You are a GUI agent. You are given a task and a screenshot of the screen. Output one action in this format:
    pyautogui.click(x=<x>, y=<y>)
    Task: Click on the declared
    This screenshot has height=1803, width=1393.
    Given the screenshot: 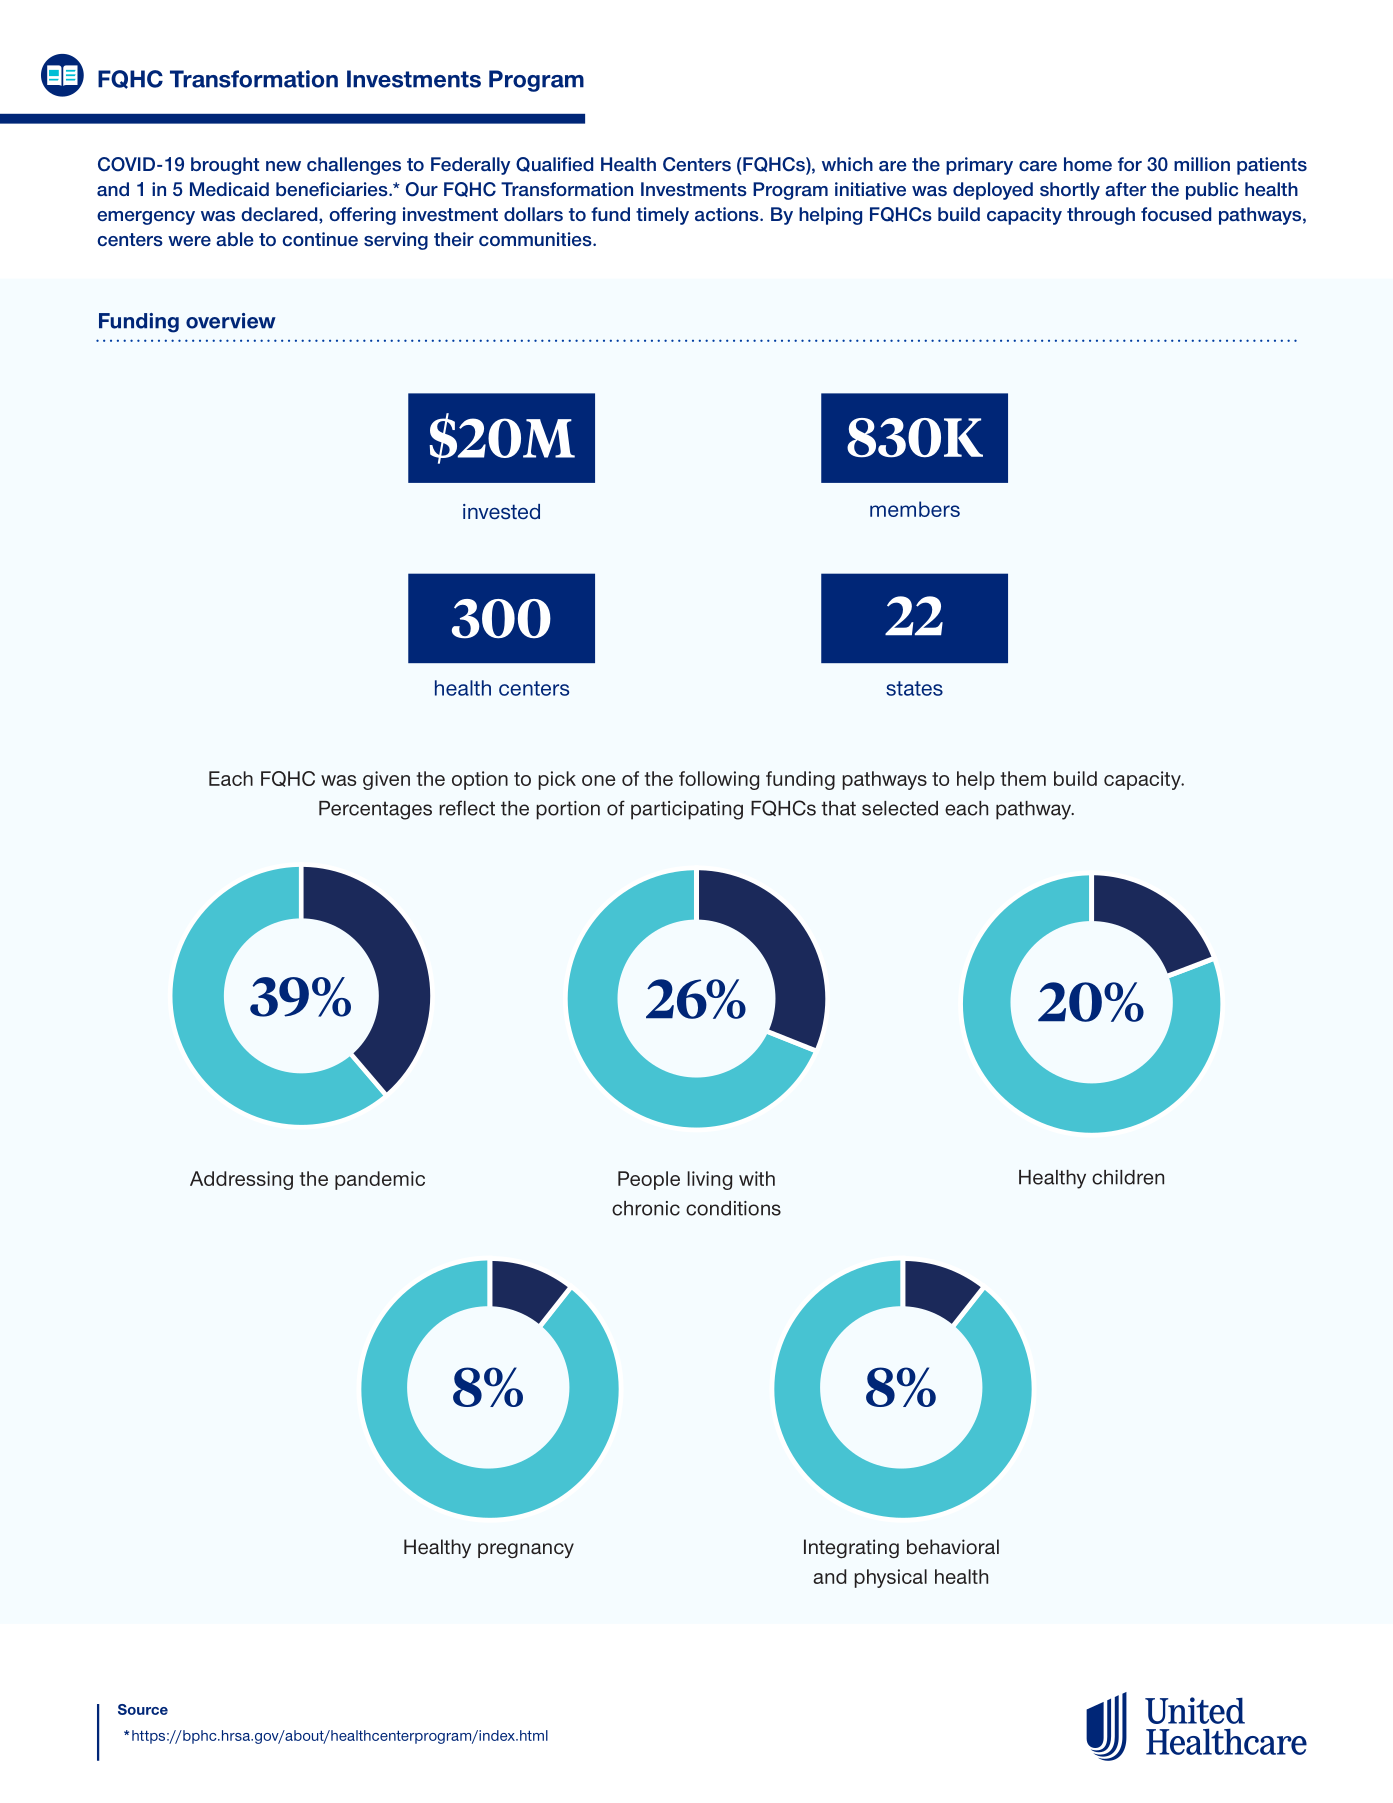 What is the action you would take?
    pyautogui.click(x=280, y=214)
